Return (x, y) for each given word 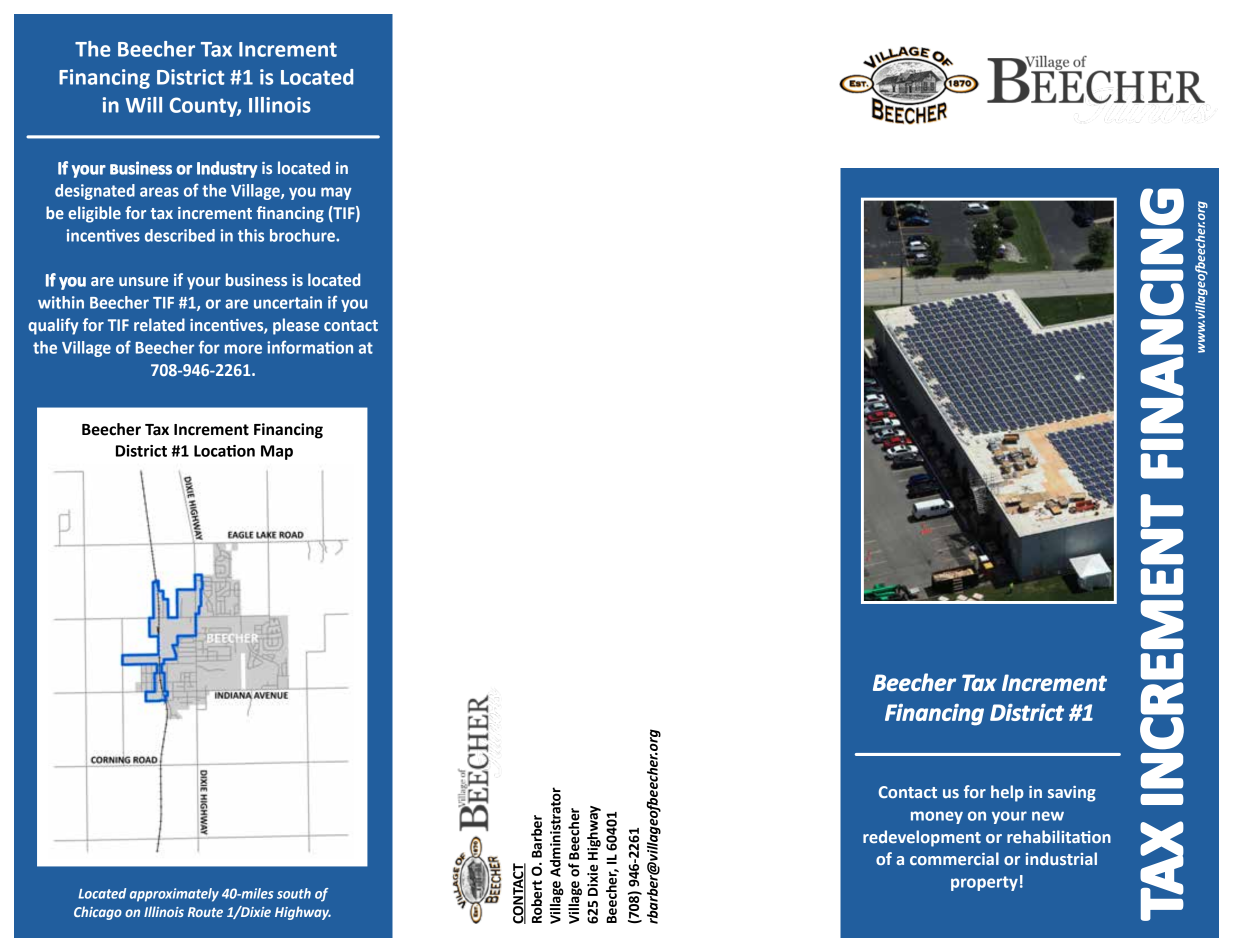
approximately (174, 895)
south (294, 893)
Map (277, 452)
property (984, 883)
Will (144, 105)
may (336, 193)
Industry (227, 169)
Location (224, 451)
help (1007, 793)
